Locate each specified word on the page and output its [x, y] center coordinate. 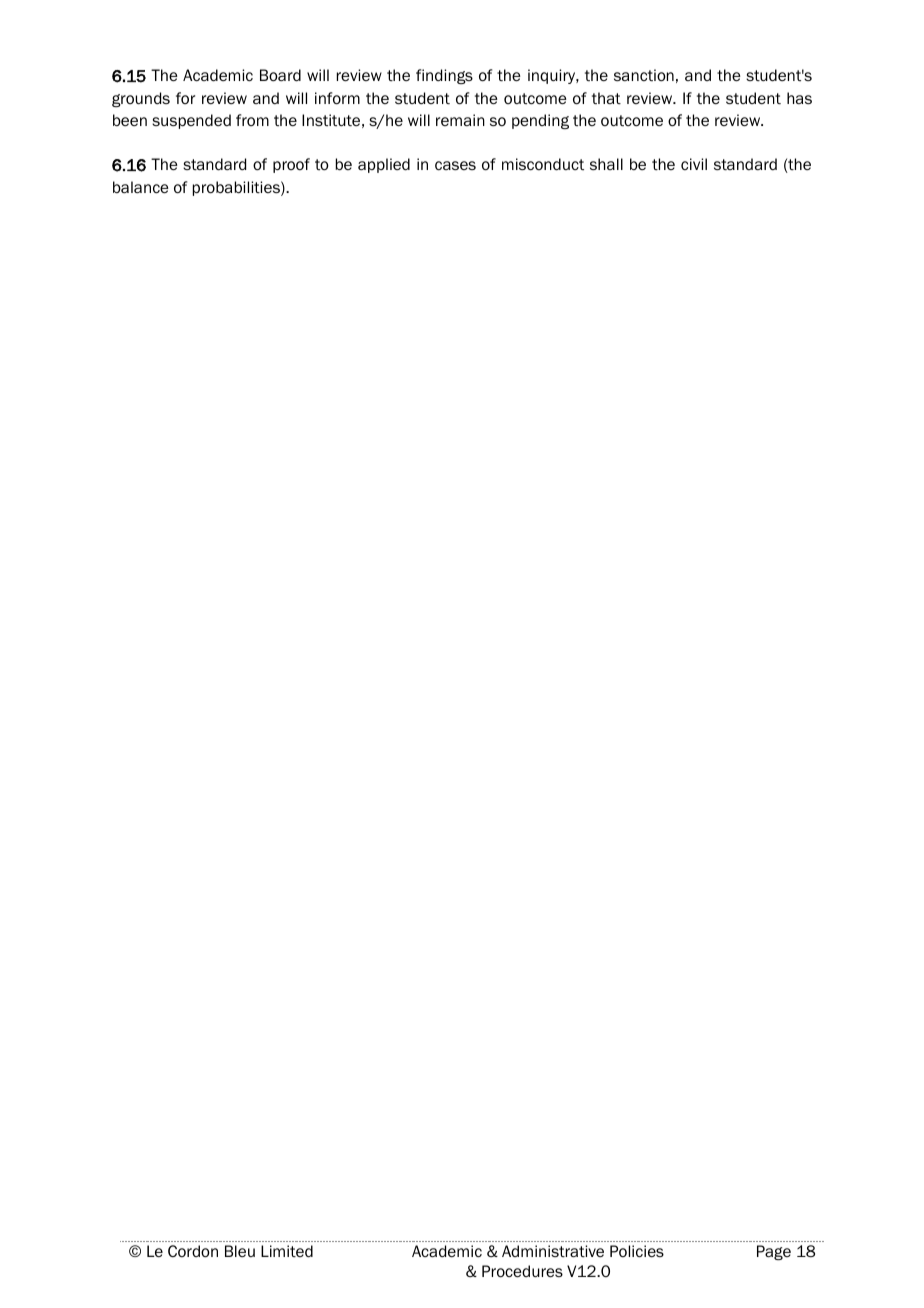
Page [774, 1252]
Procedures [522, 1271]
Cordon [193, 1251]
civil [694, 164]
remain [460, 120]
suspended [191, 121]
